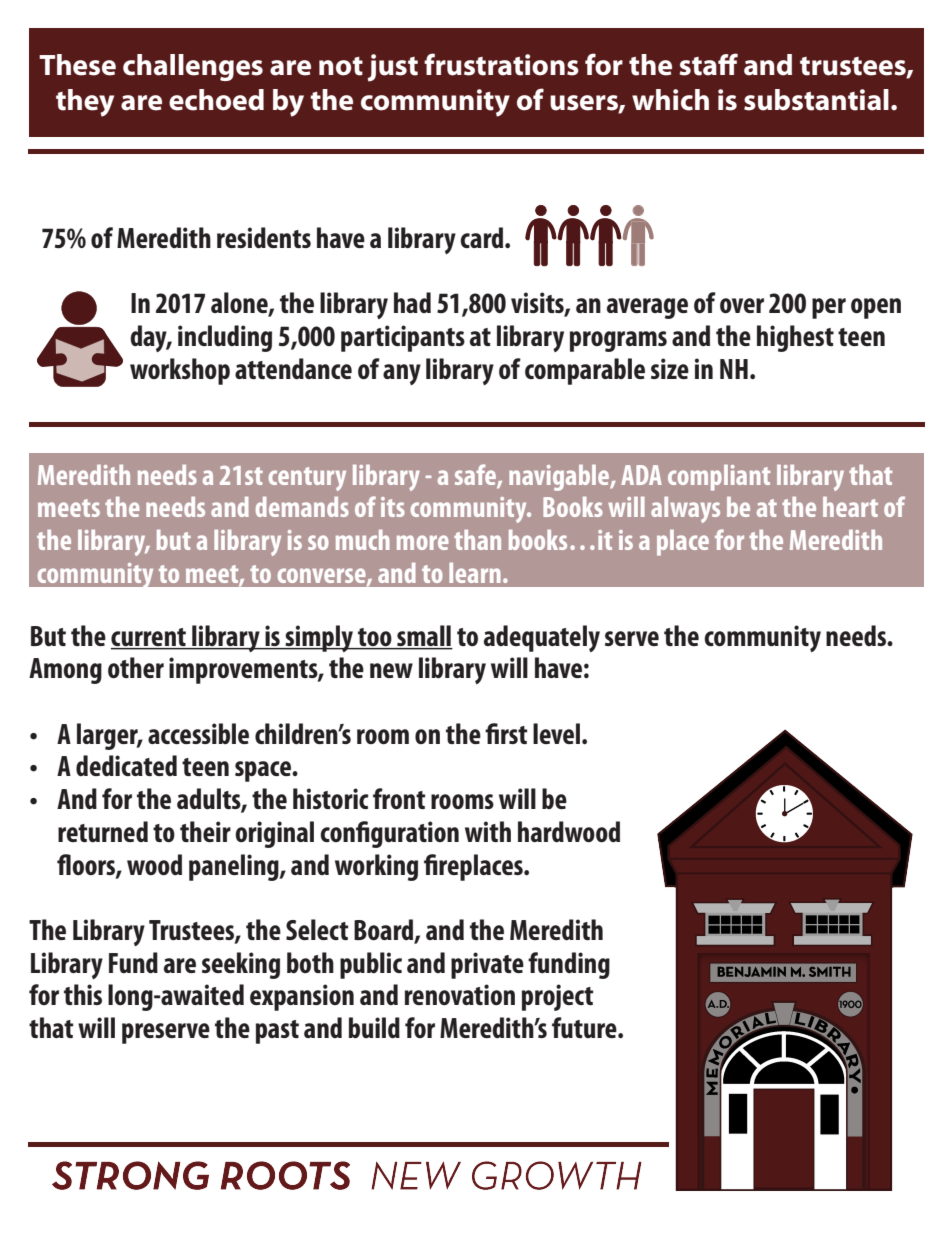 The width and height of the page is (952, 1233). I want to click on this, so click(83, 994).
